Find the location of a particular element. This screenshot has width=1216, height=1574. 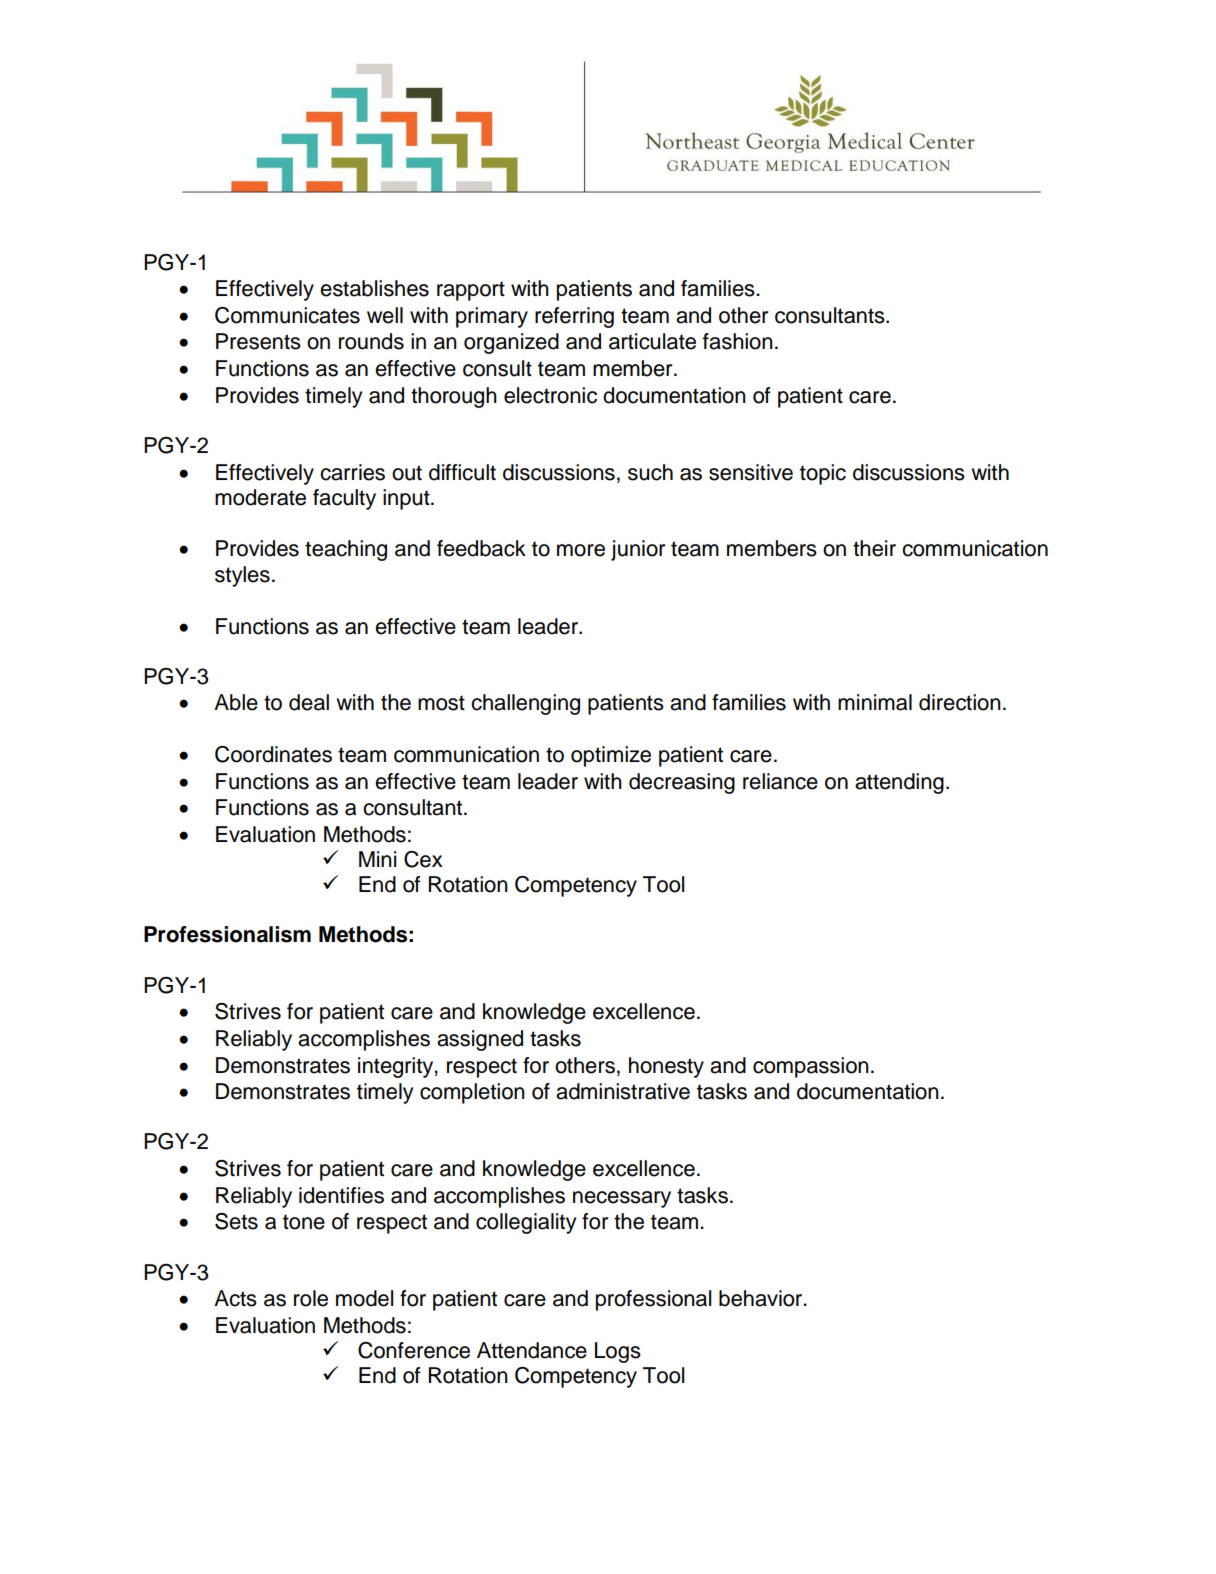

Logs is located at coordinates (618, 1352).
